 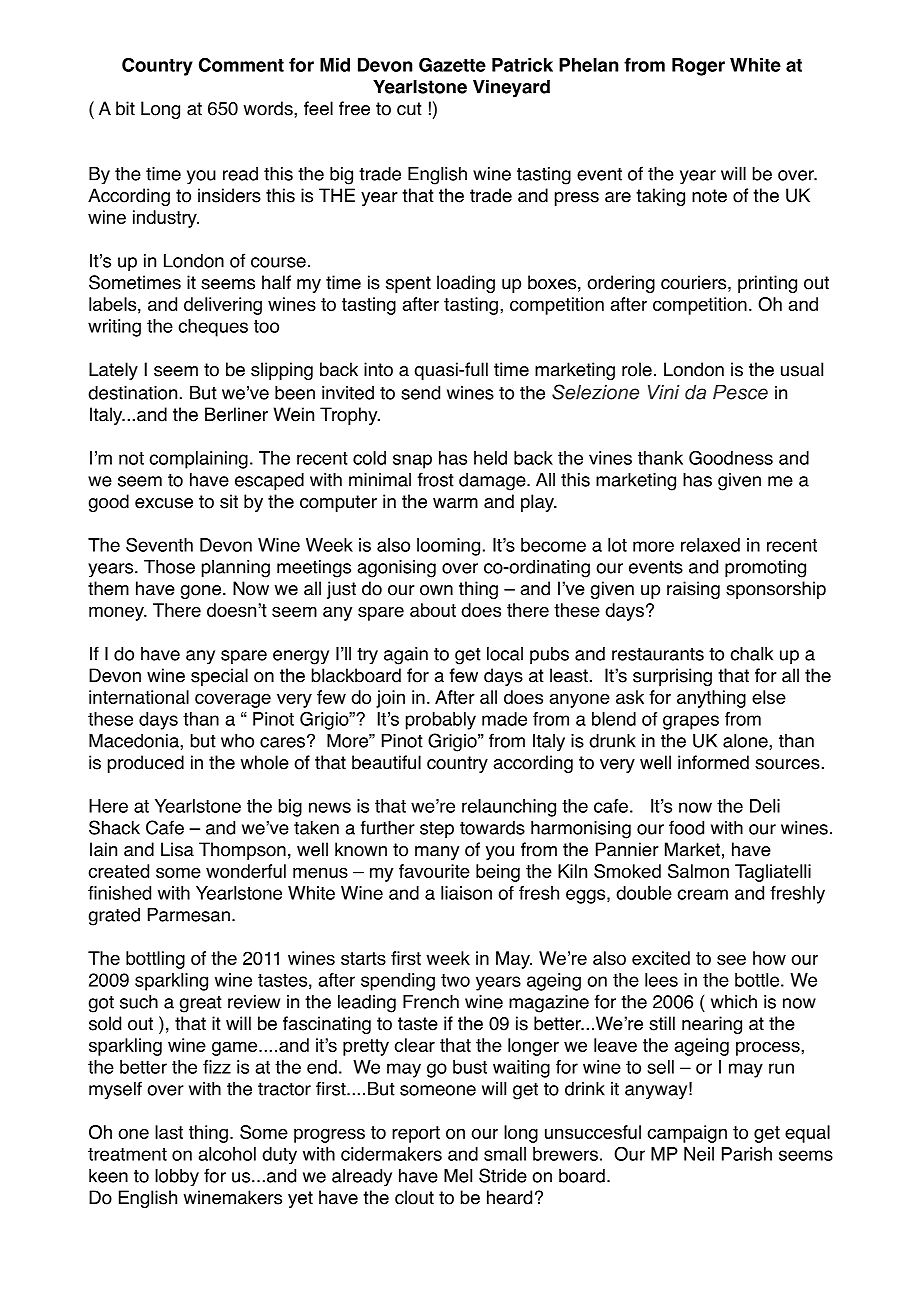 I want to click on gone, so click(x=201, y=592).
